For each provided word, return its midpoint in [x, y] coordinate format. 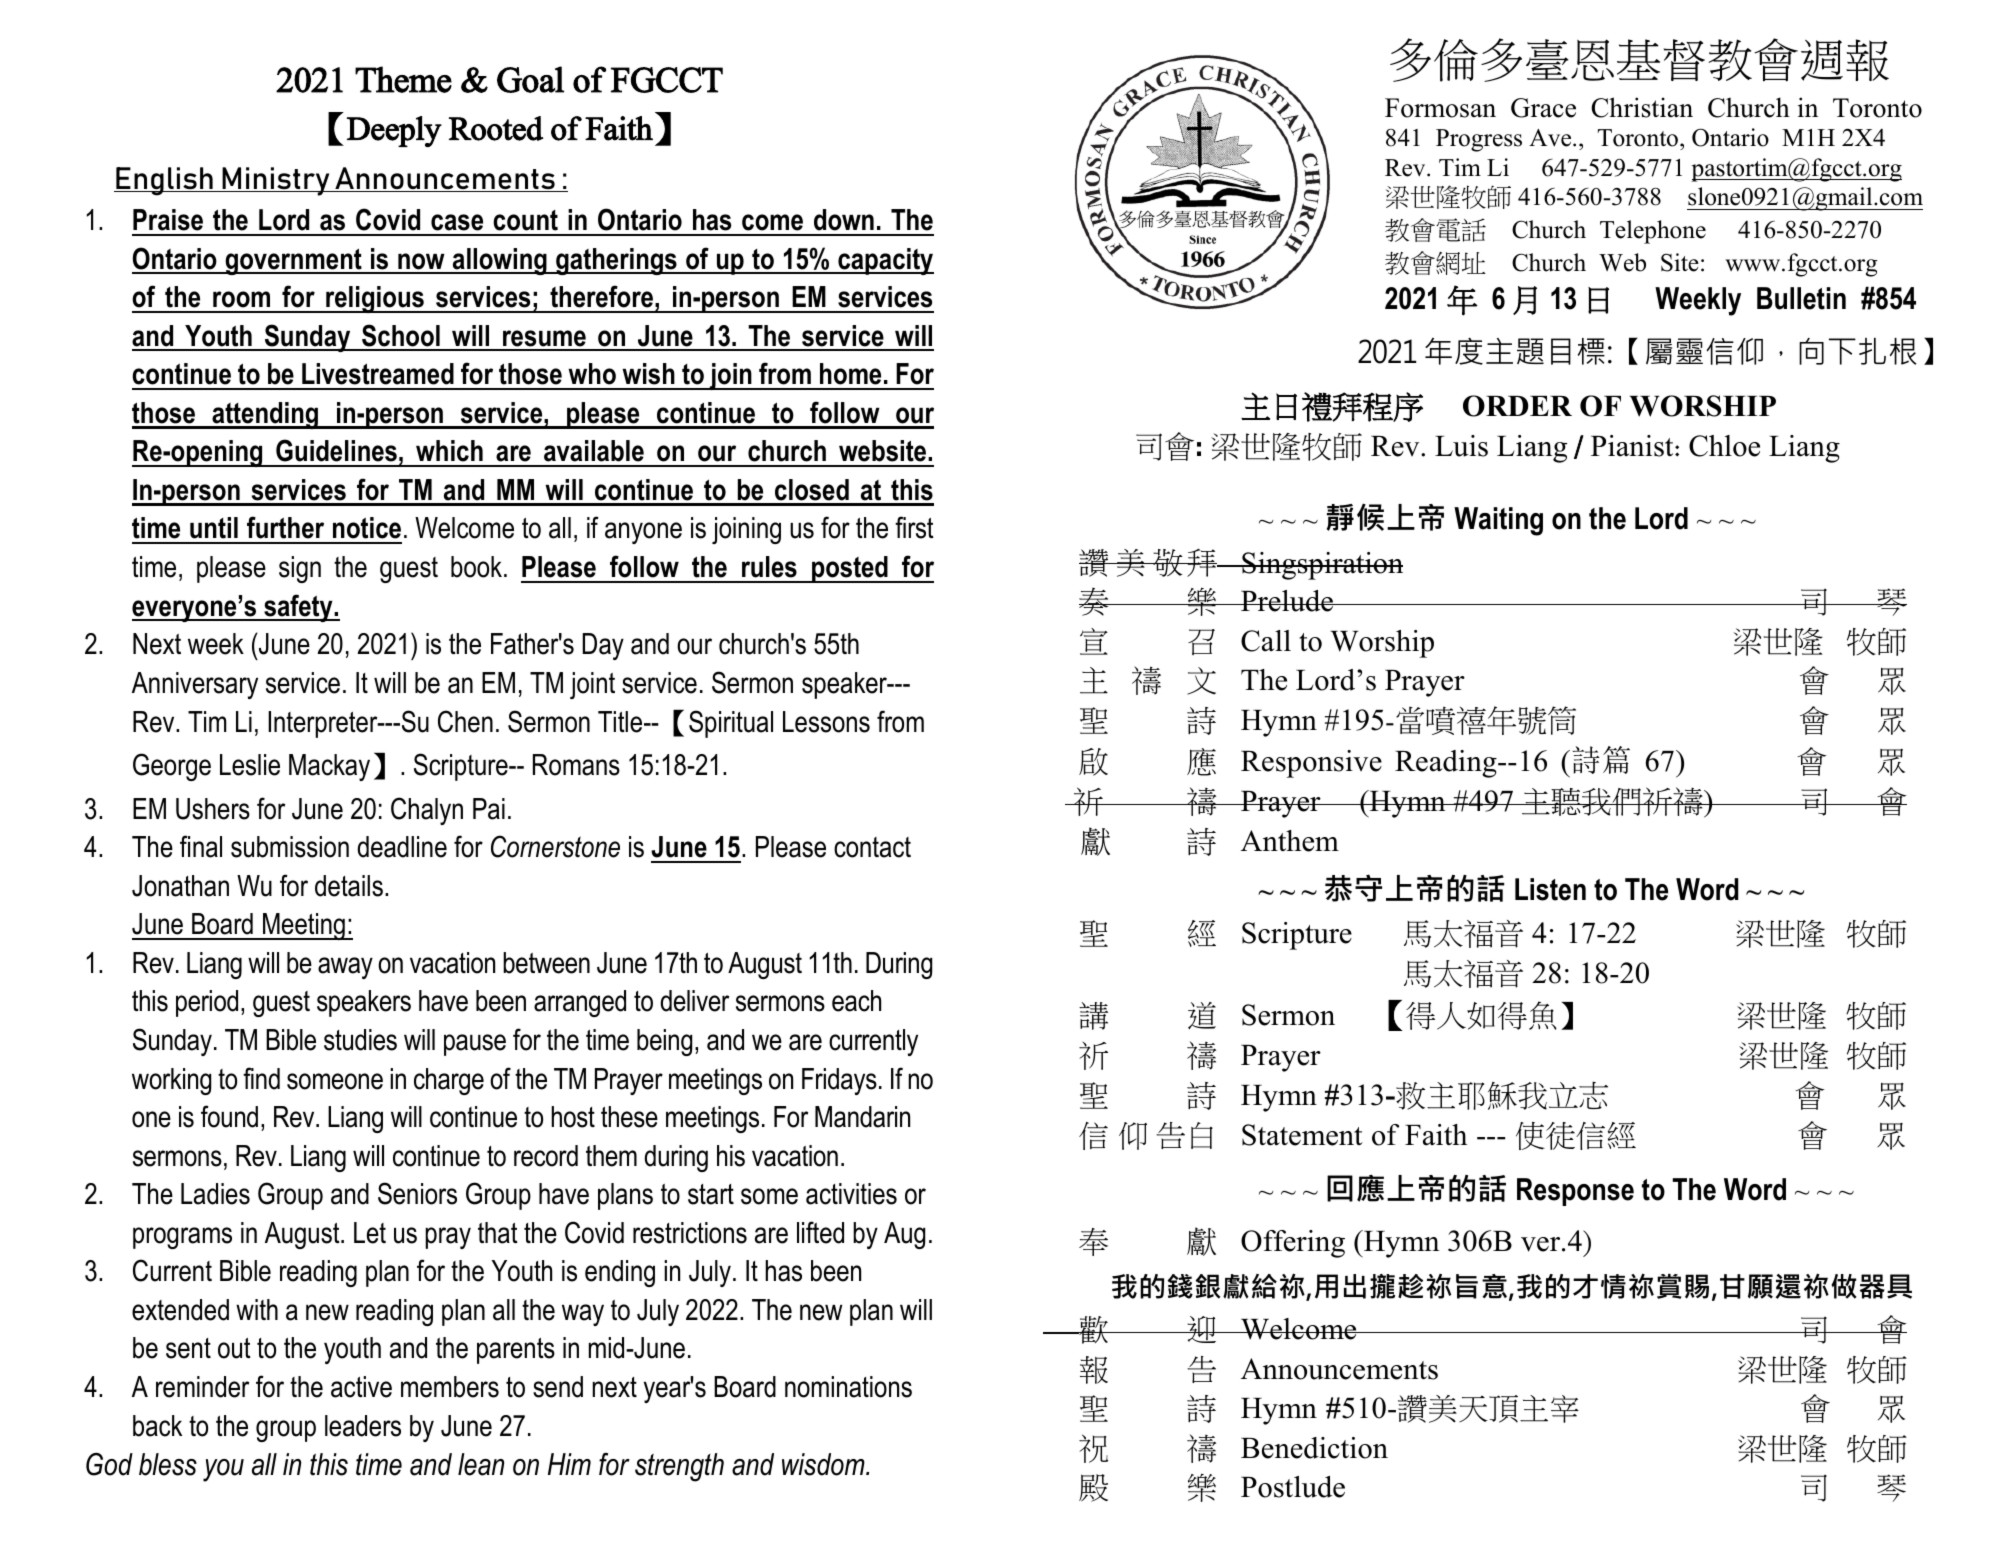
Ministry [276, 181]
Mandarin [862, 1117]
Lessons [826, 722]
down [844, 220]
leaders [363, 1426]
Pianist [1633, 446]
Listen [1550, 889]
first [914, 527]
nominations [848, 1387]
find [261, 1078]
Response [1575, 1192]
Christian [1642, 107]
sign [300, 569]
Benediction [1314, 1448]
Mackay [329, 767]
